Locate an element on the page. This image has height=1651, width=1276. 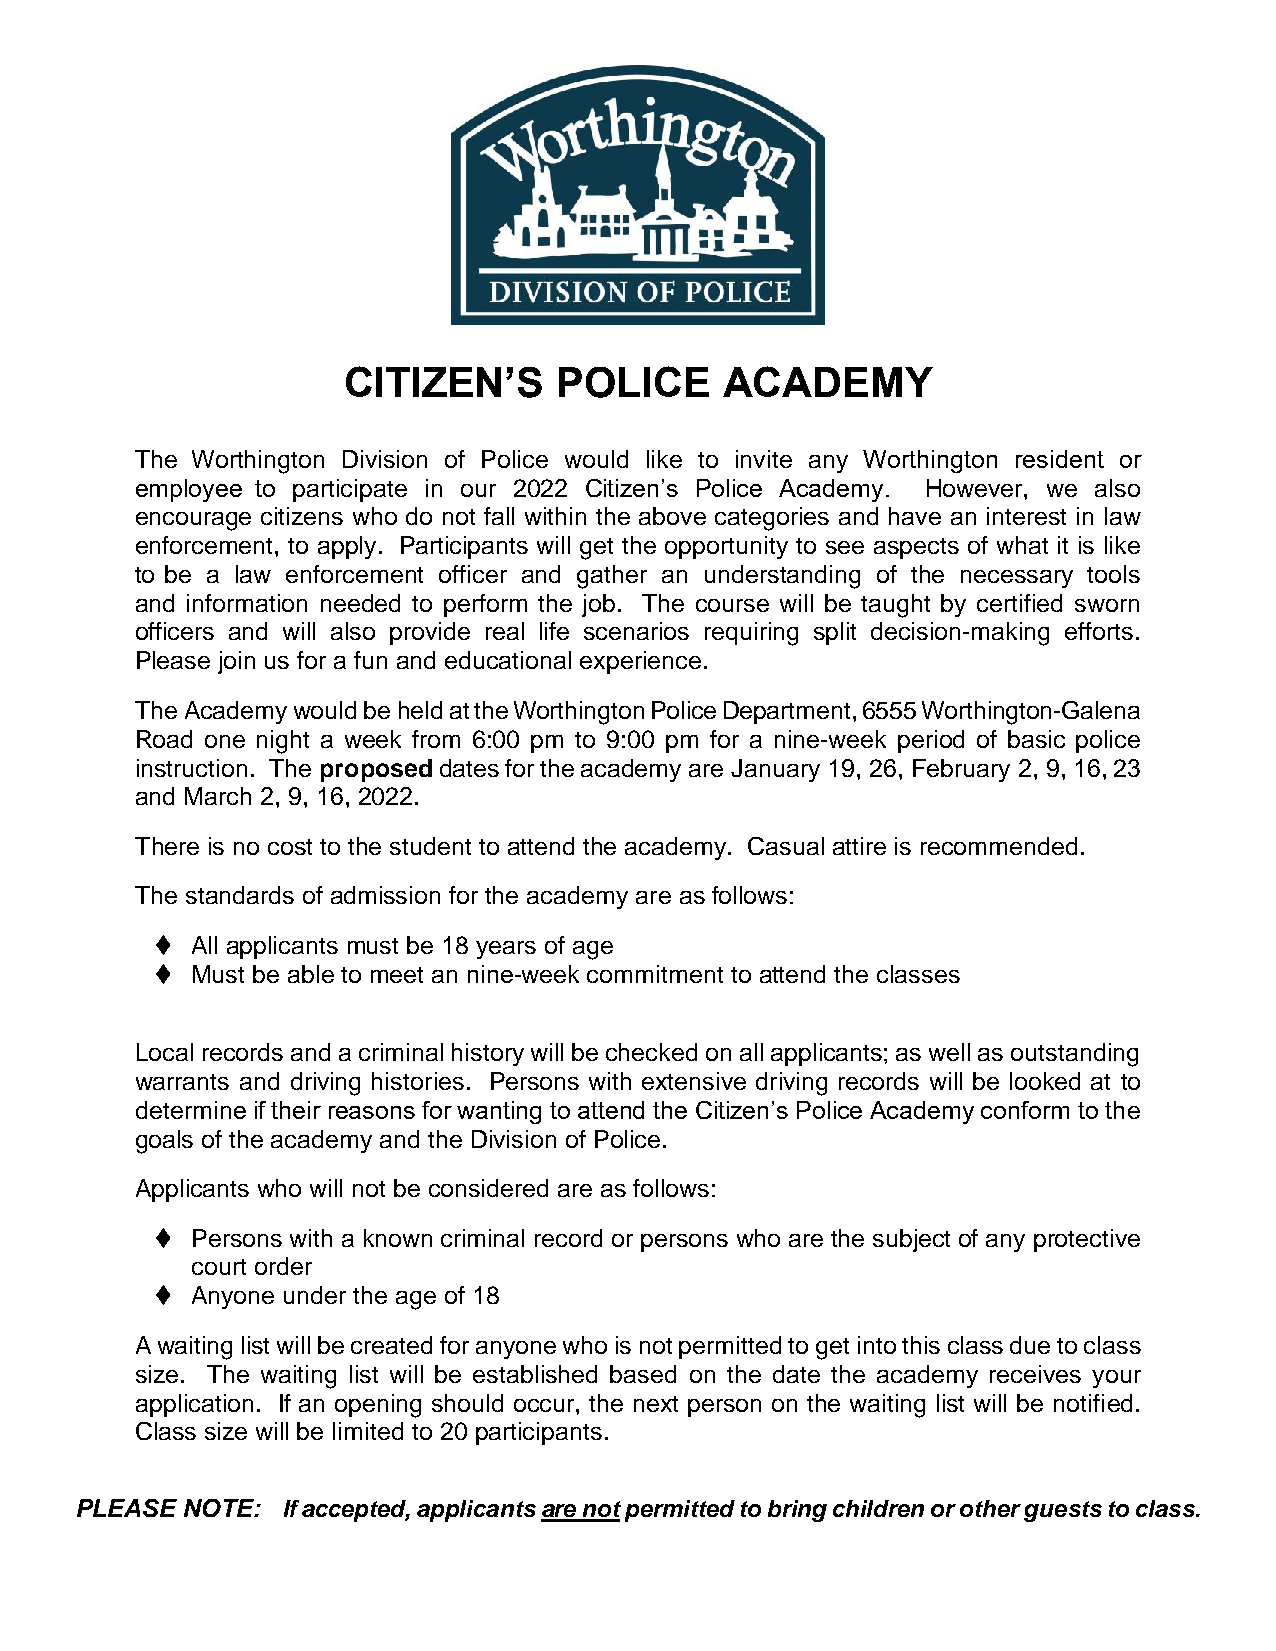
order is located at coordinates (283, 1266).
